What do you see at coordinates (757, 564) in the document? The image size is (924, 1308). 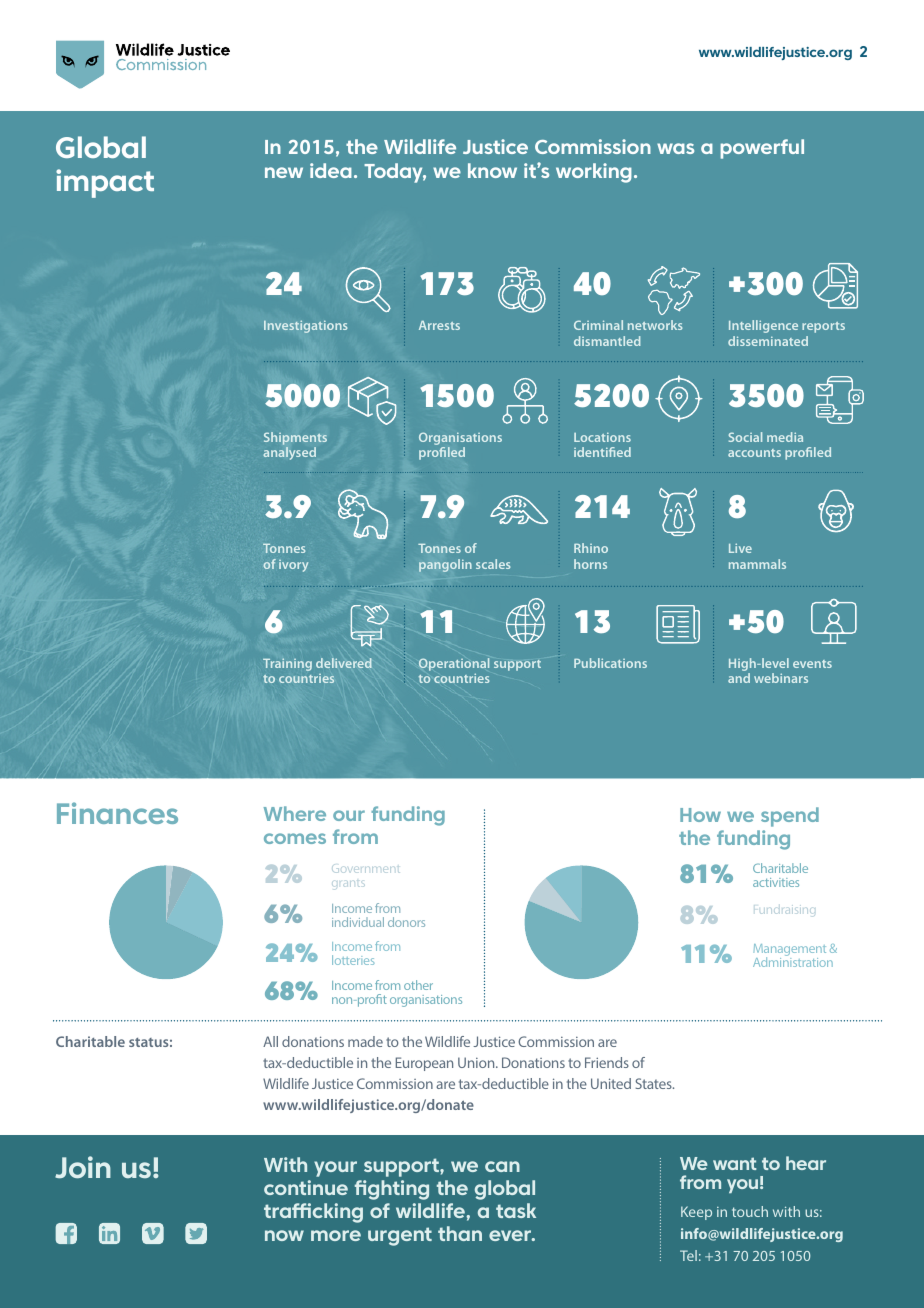 I see `mammals` at bounding box center [757, 564].
